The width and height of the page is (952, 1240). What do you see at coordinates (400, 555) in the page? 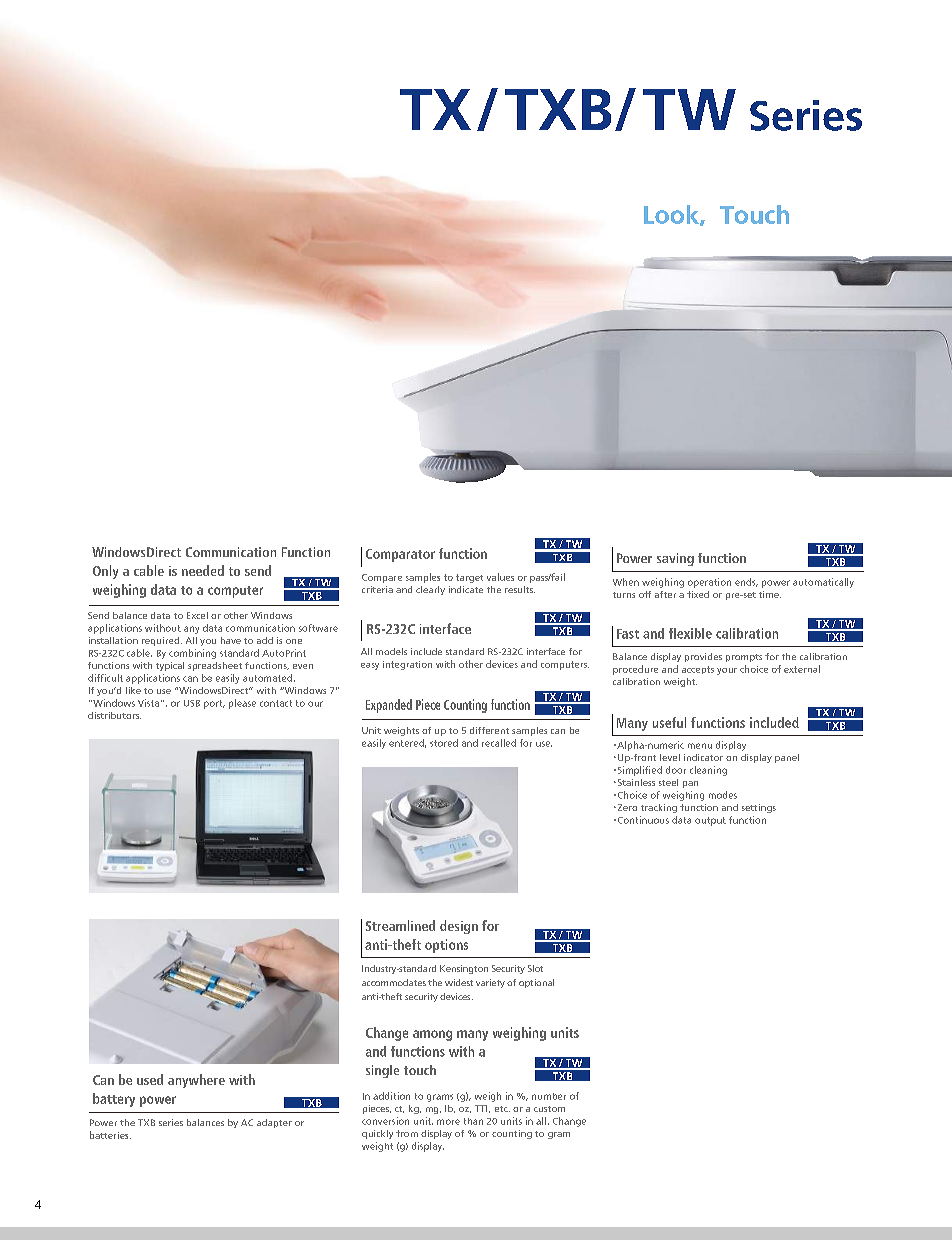
I see `Comparator` at bounding box center [400, 555].
